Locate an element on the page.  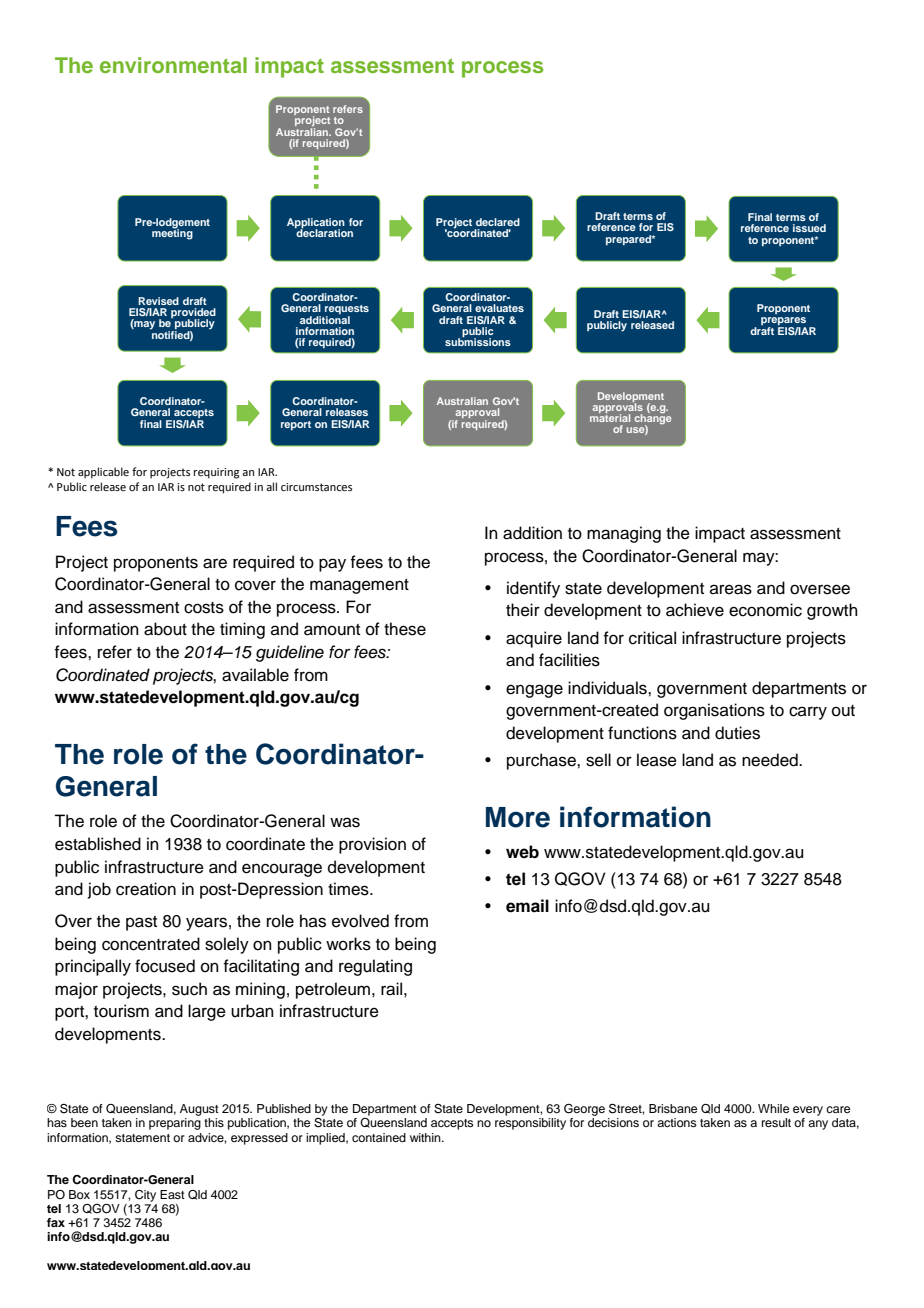
declared is located at coordinates (498, 222).
